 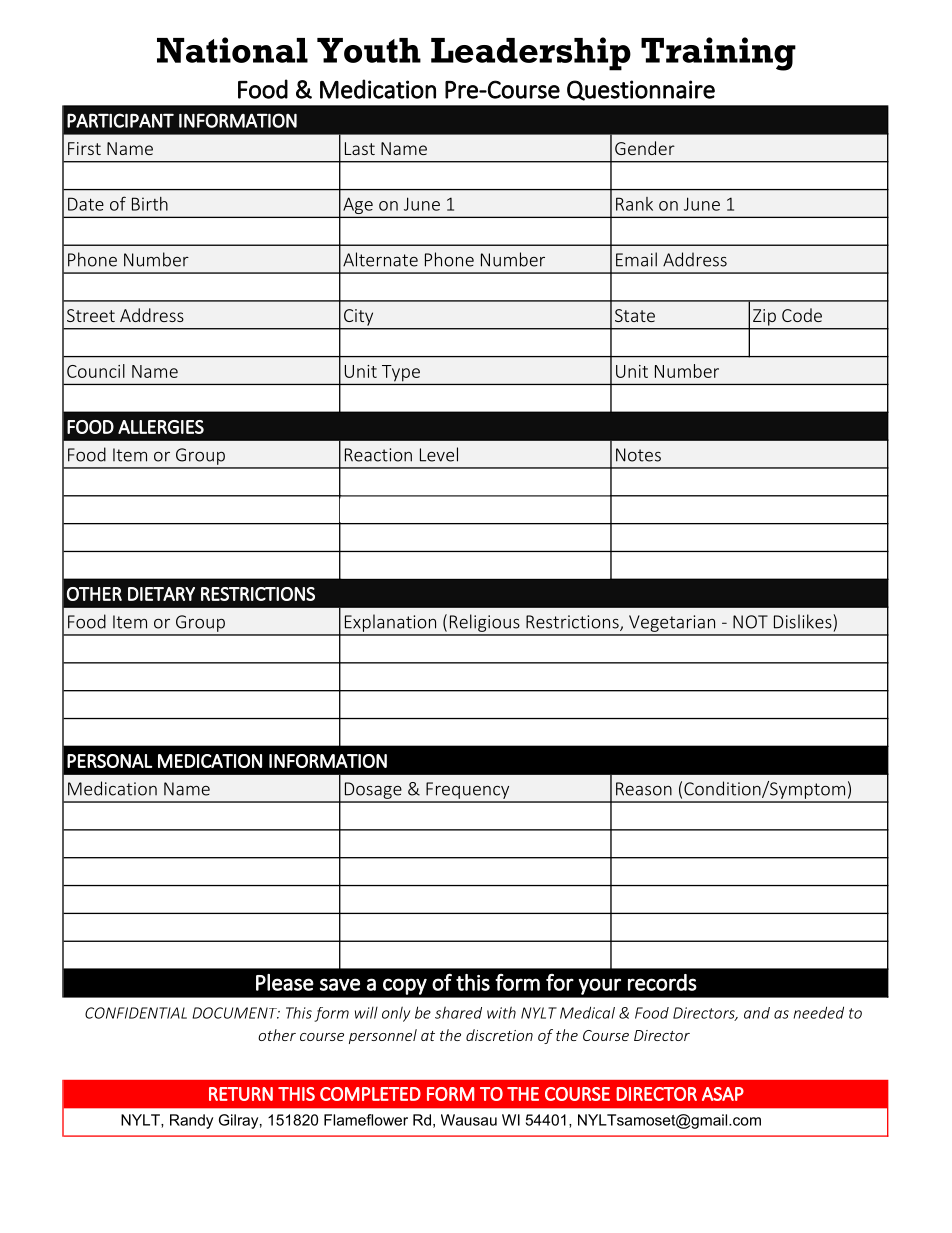 I want to click on Type, so click(x=401, y=373).
